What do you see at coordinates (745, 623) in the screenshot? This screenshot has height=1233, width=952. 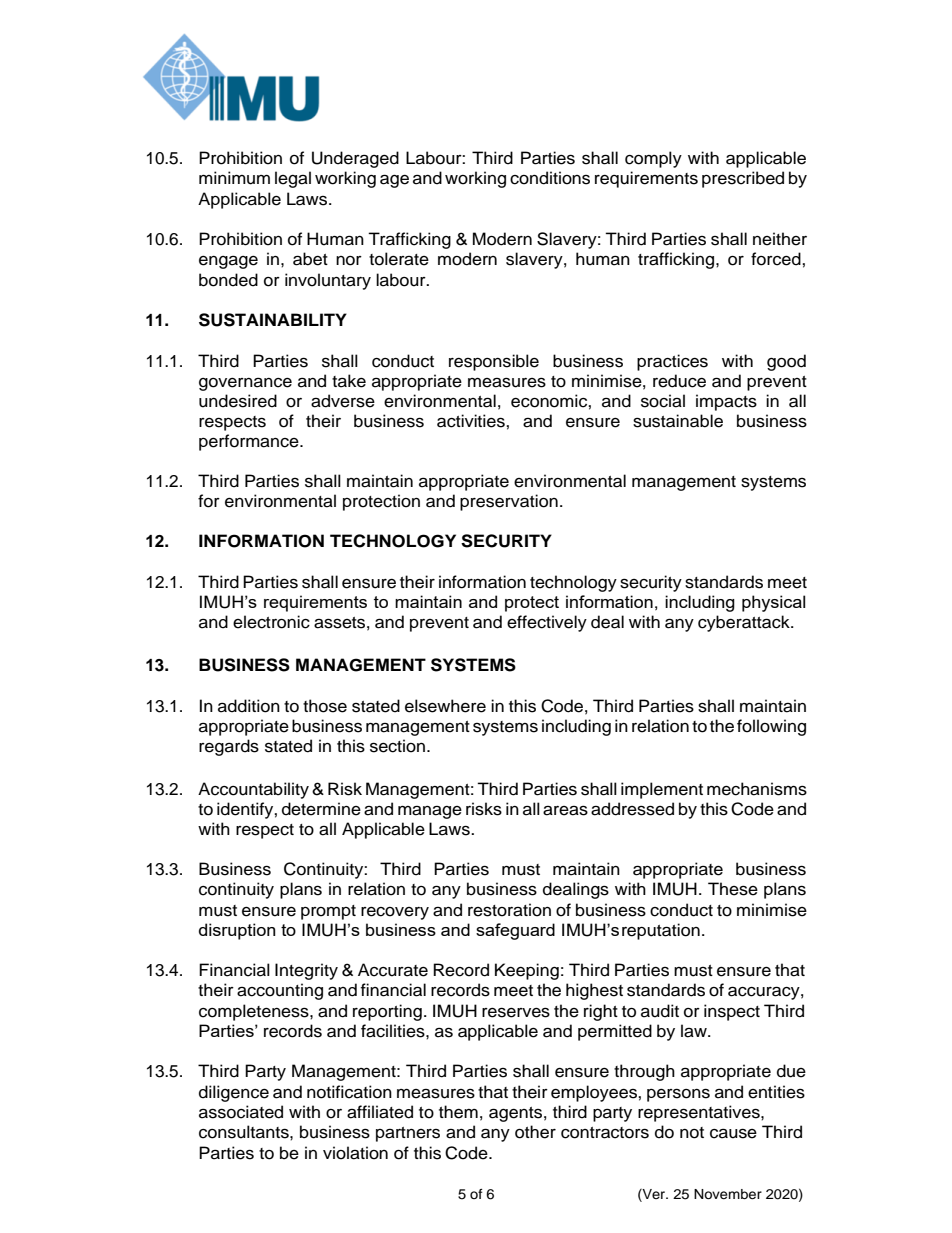 I see `cyberattack` at bounding box center [745, 623].
